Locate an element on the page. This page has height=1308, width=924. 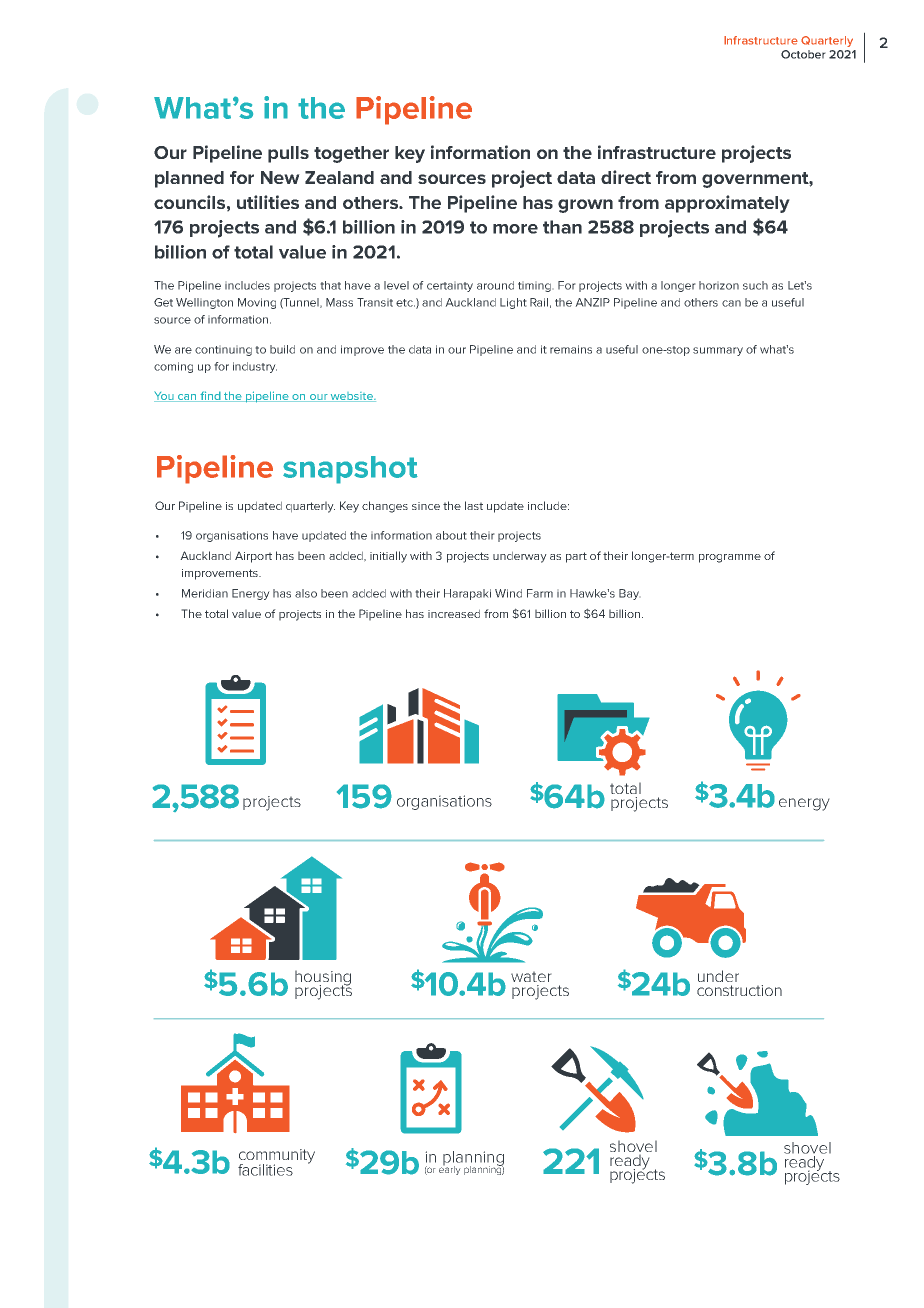
last is located at coordinates (474, 505).
